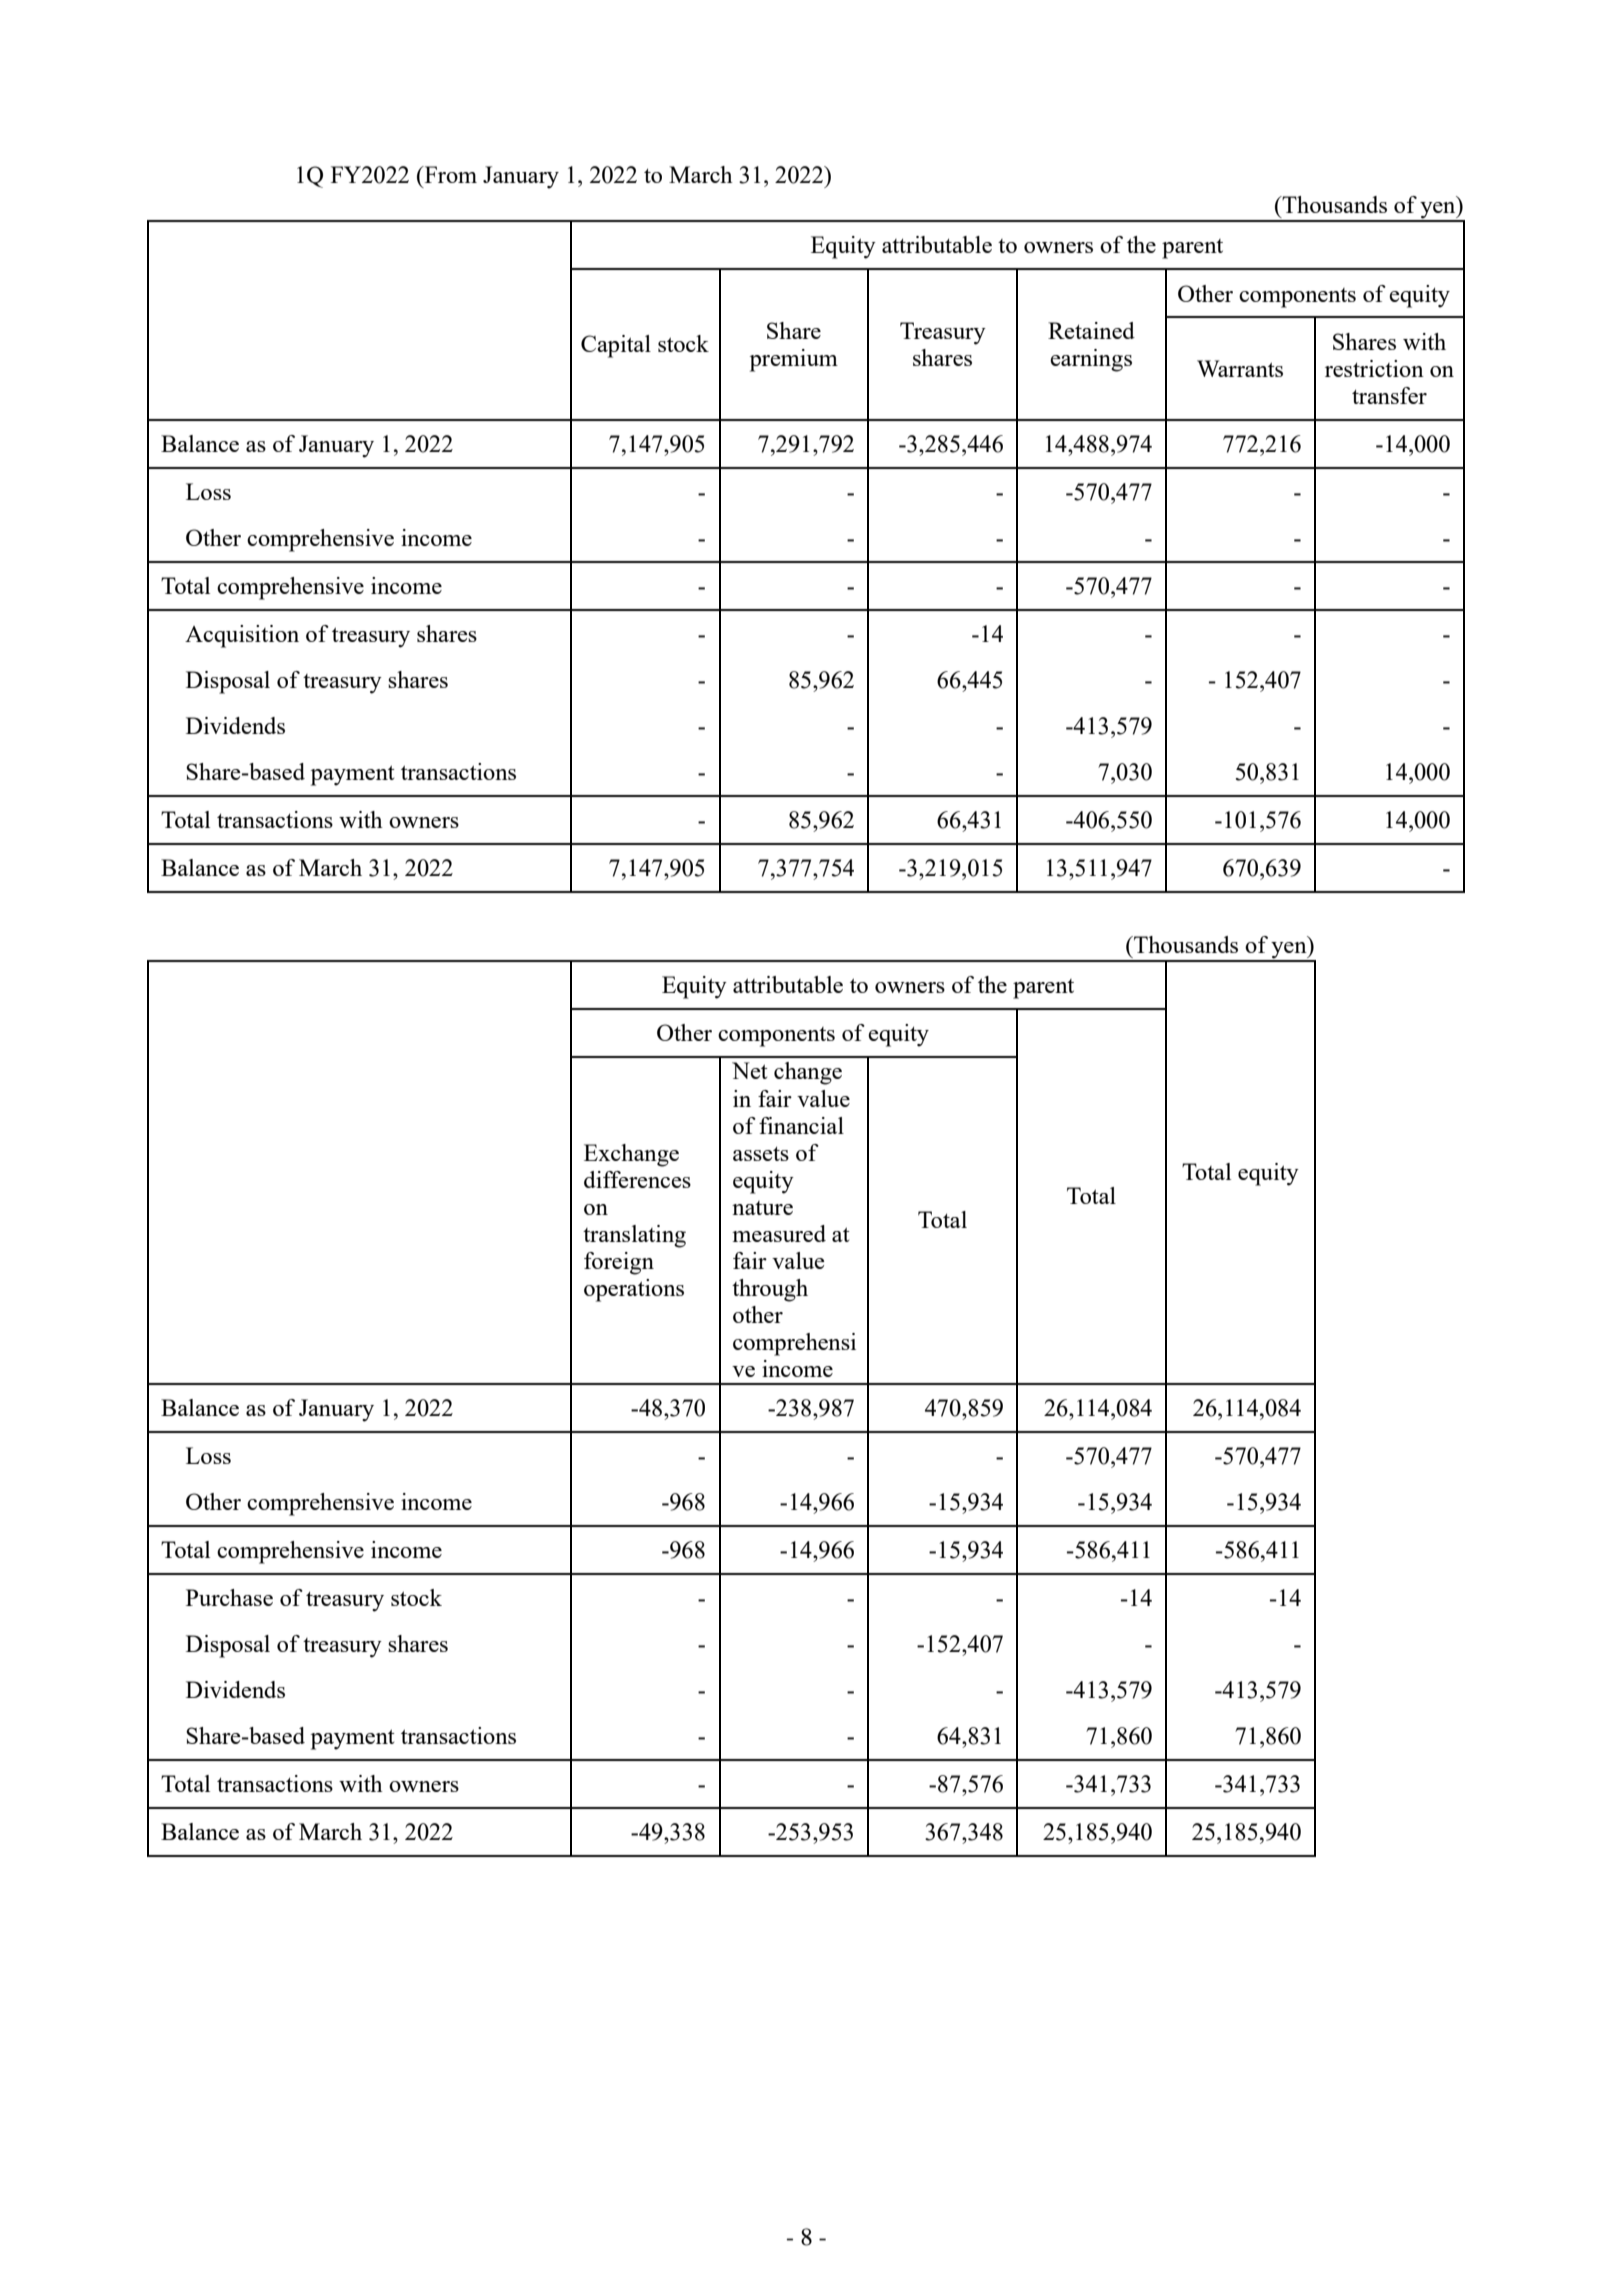 The width and height of the screenshot is (1611, 2278). What do you see at coordinates (794, 360) in the screenshot?
I see `premium` at bounding box center [794, 360].
